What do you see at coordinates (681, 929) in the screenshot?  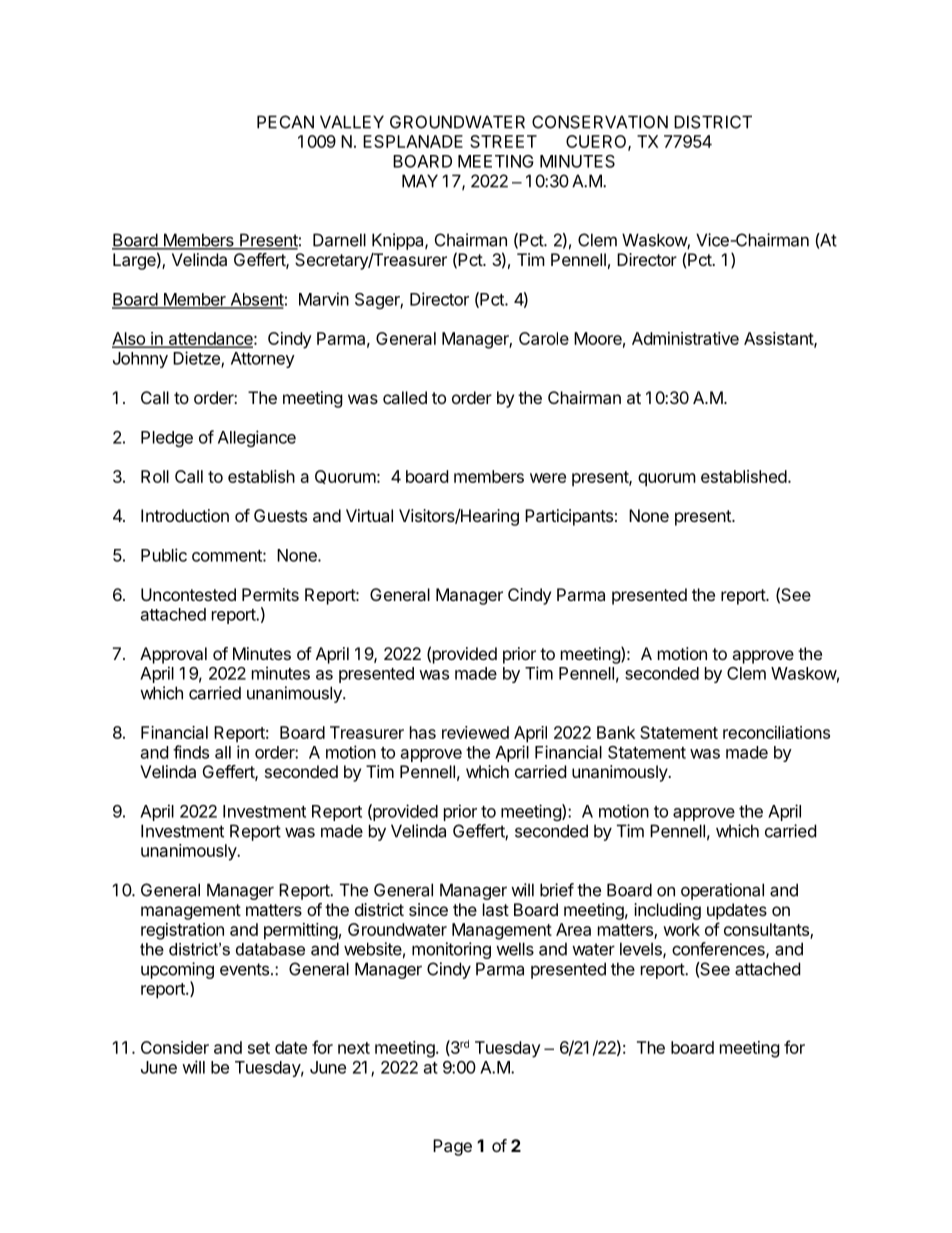 I see `work` at bounding box center [681, 929].
